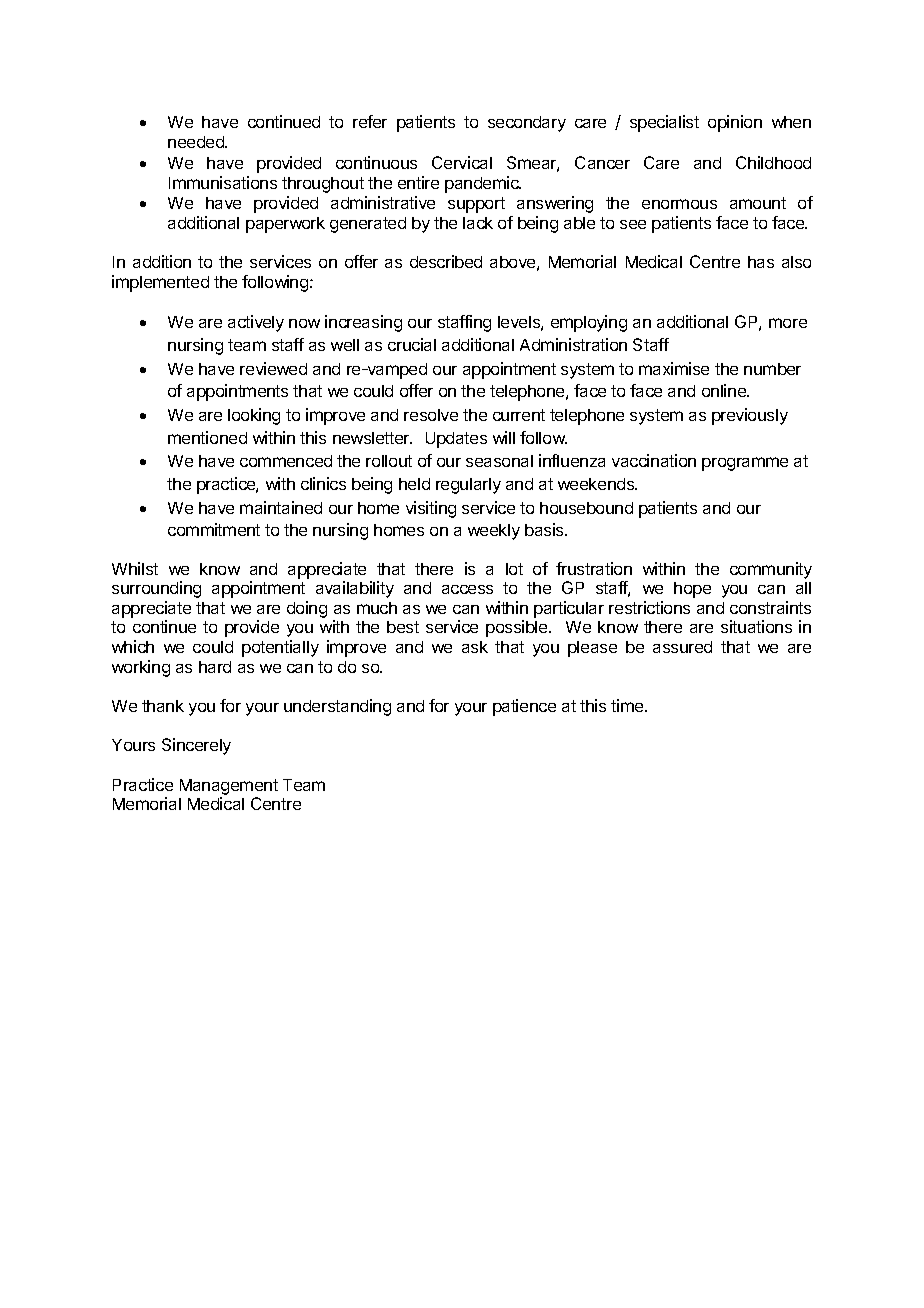 The image size is (924, 1308). Describe the element at coordinates (524, 707) in the page. I see `patience` at that location.
